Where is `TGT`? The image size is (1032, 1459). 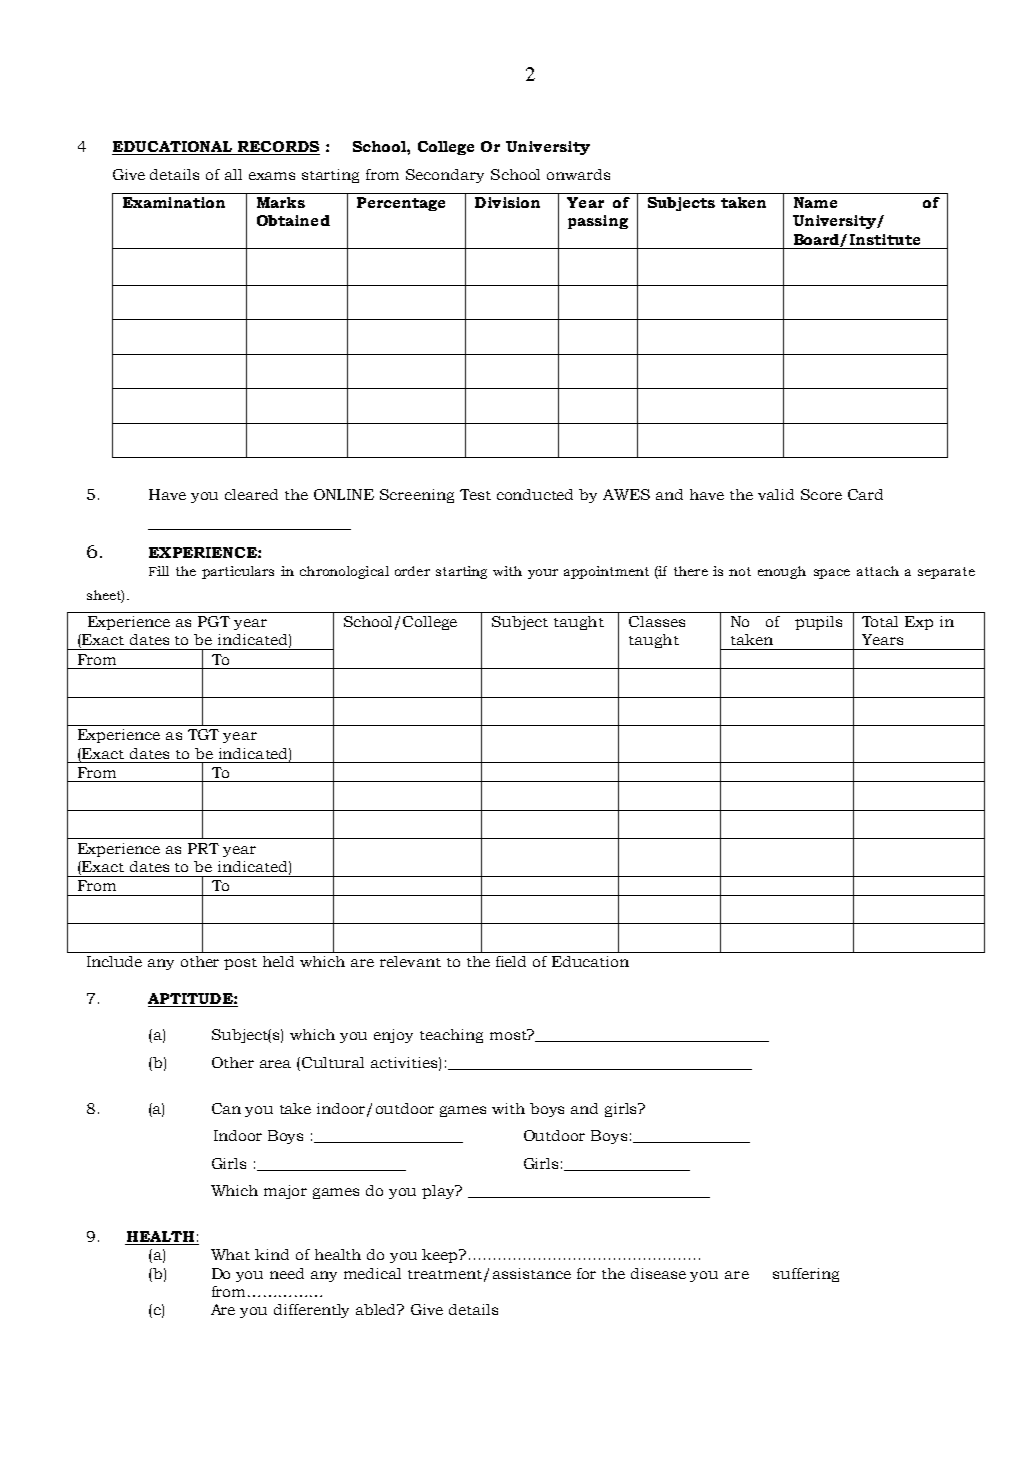
TGT is located at coordinates (203, 734).
